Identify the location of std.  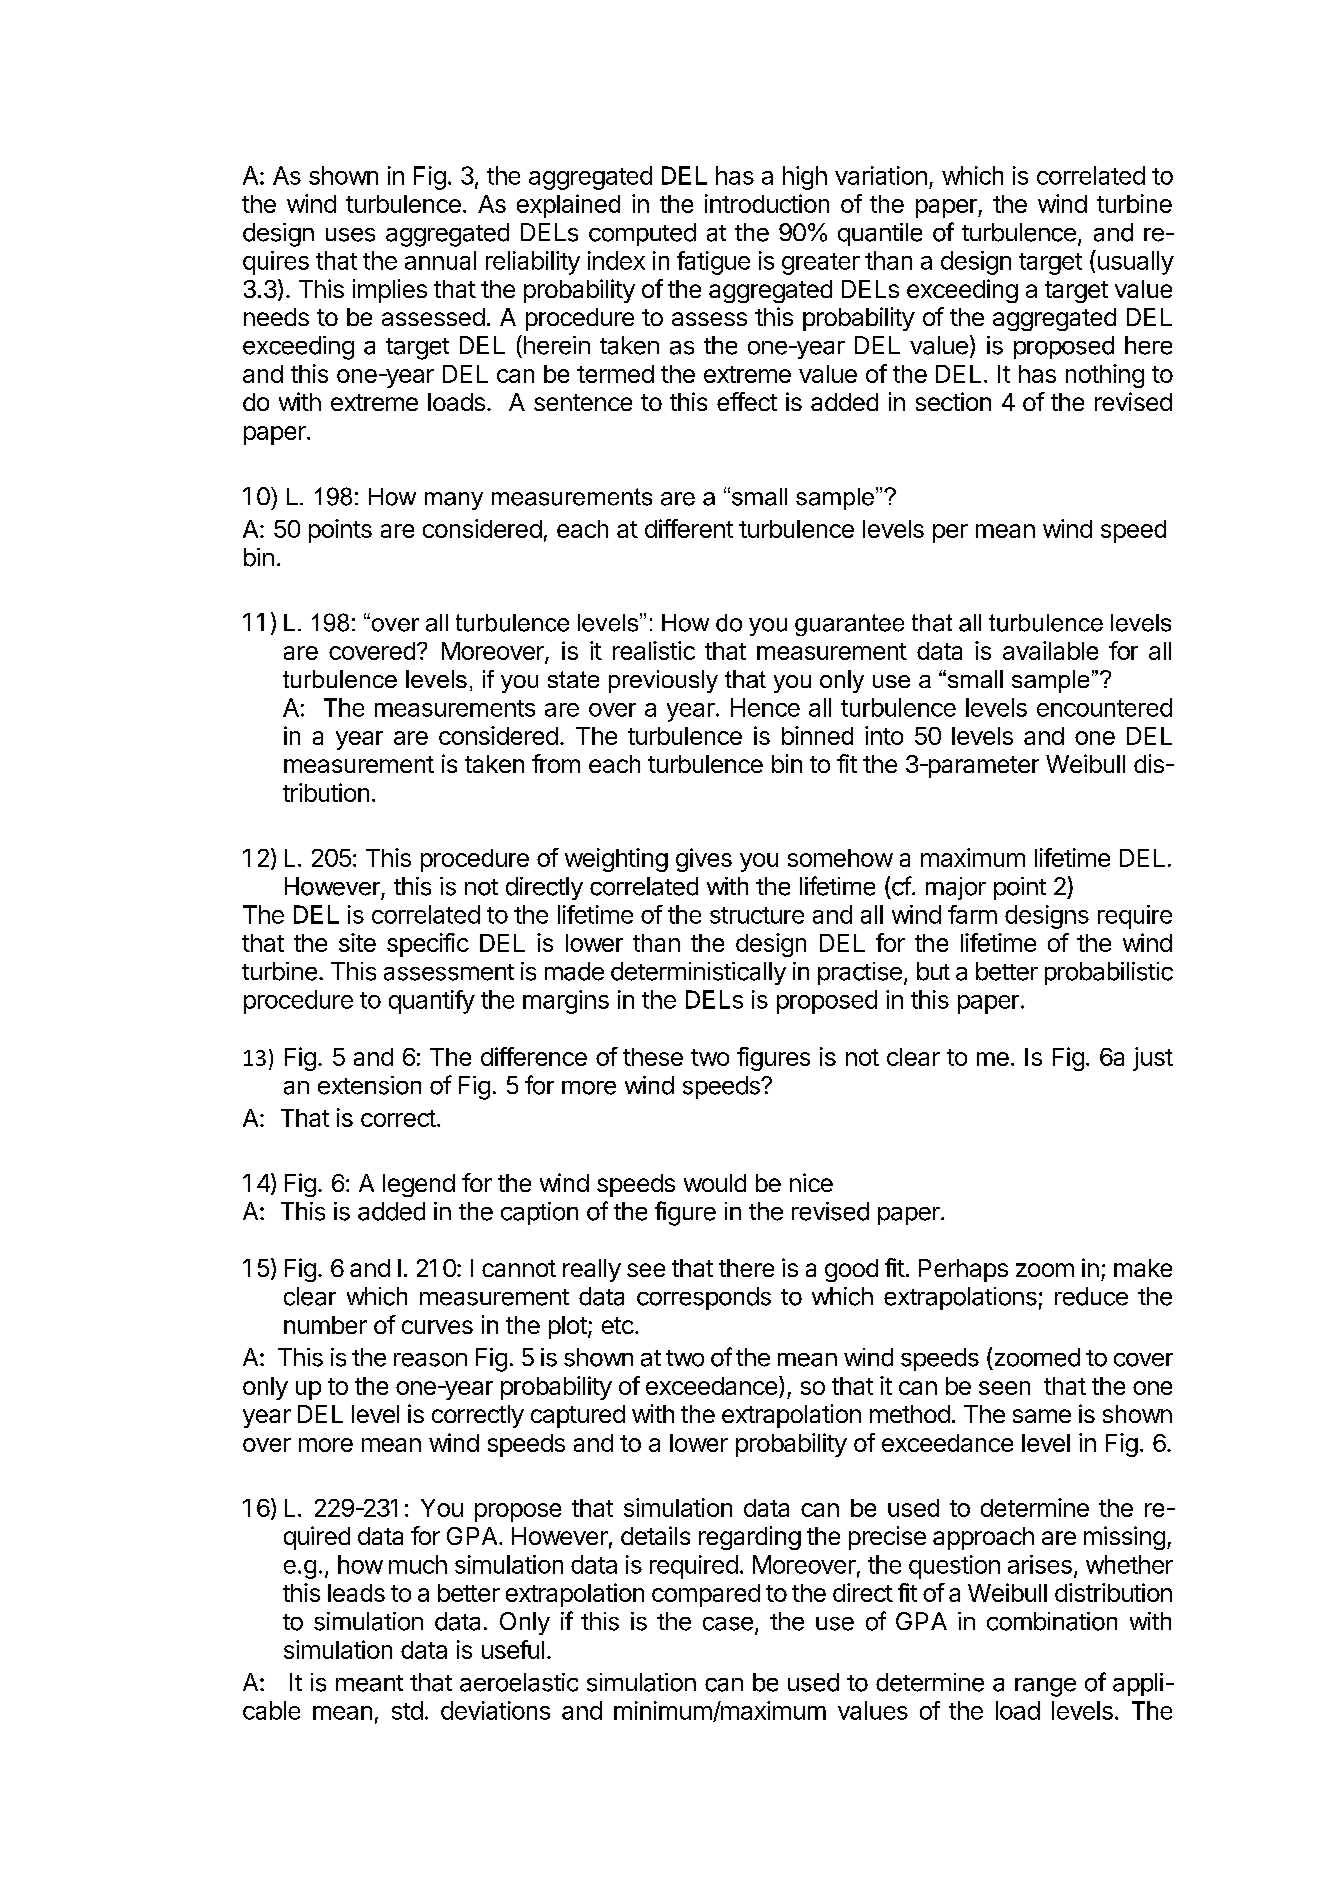
(407, 1710).
